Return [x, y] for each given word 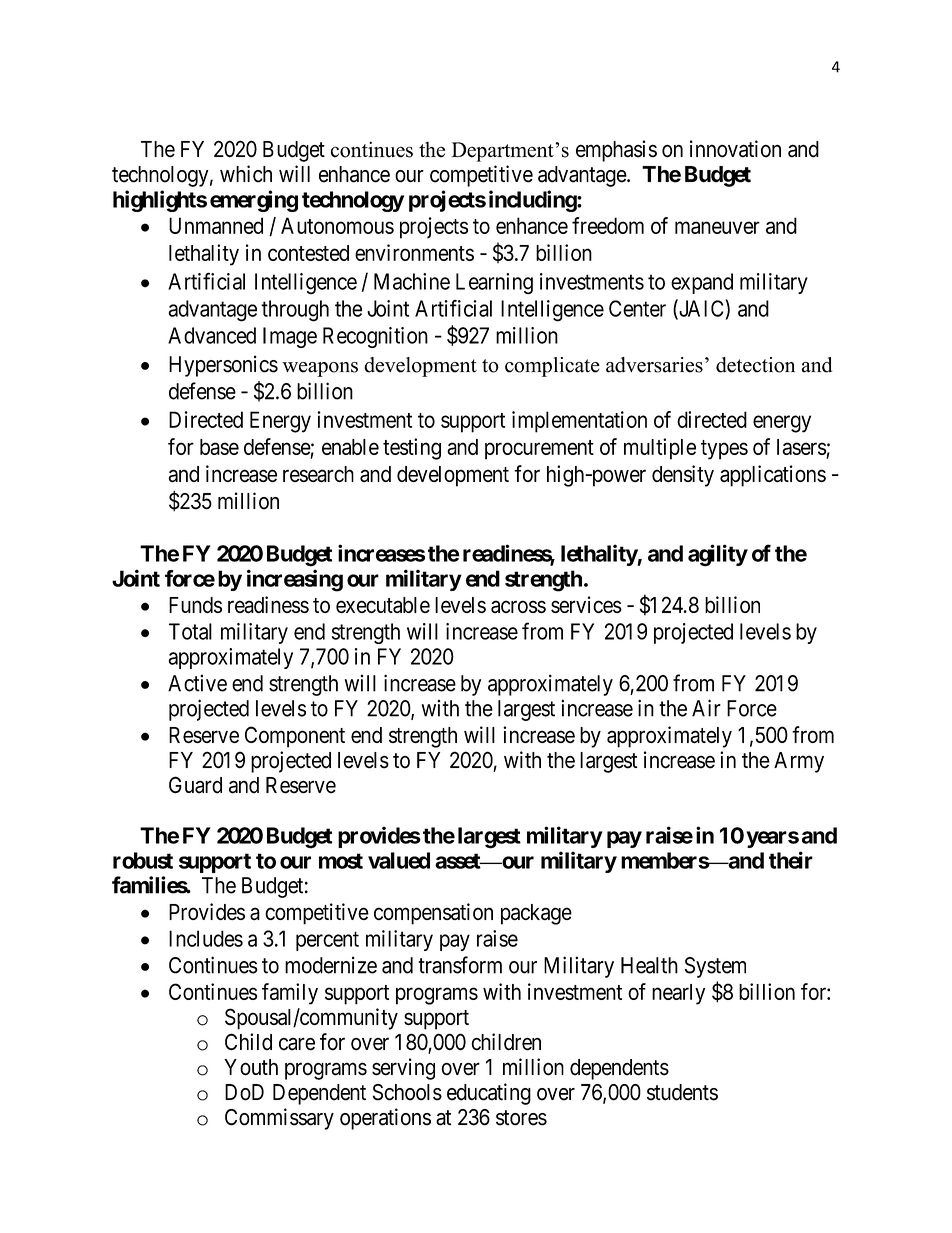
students [682, 1092]
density [683, 476]
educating [489, 1094]
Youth [251, 1067]
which [246, 174]
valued [399, 860]
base [219, 447]
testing [412, 449]
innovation [735, 149]
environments [414, 252]
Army [799, 762]
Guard [195, 785]
